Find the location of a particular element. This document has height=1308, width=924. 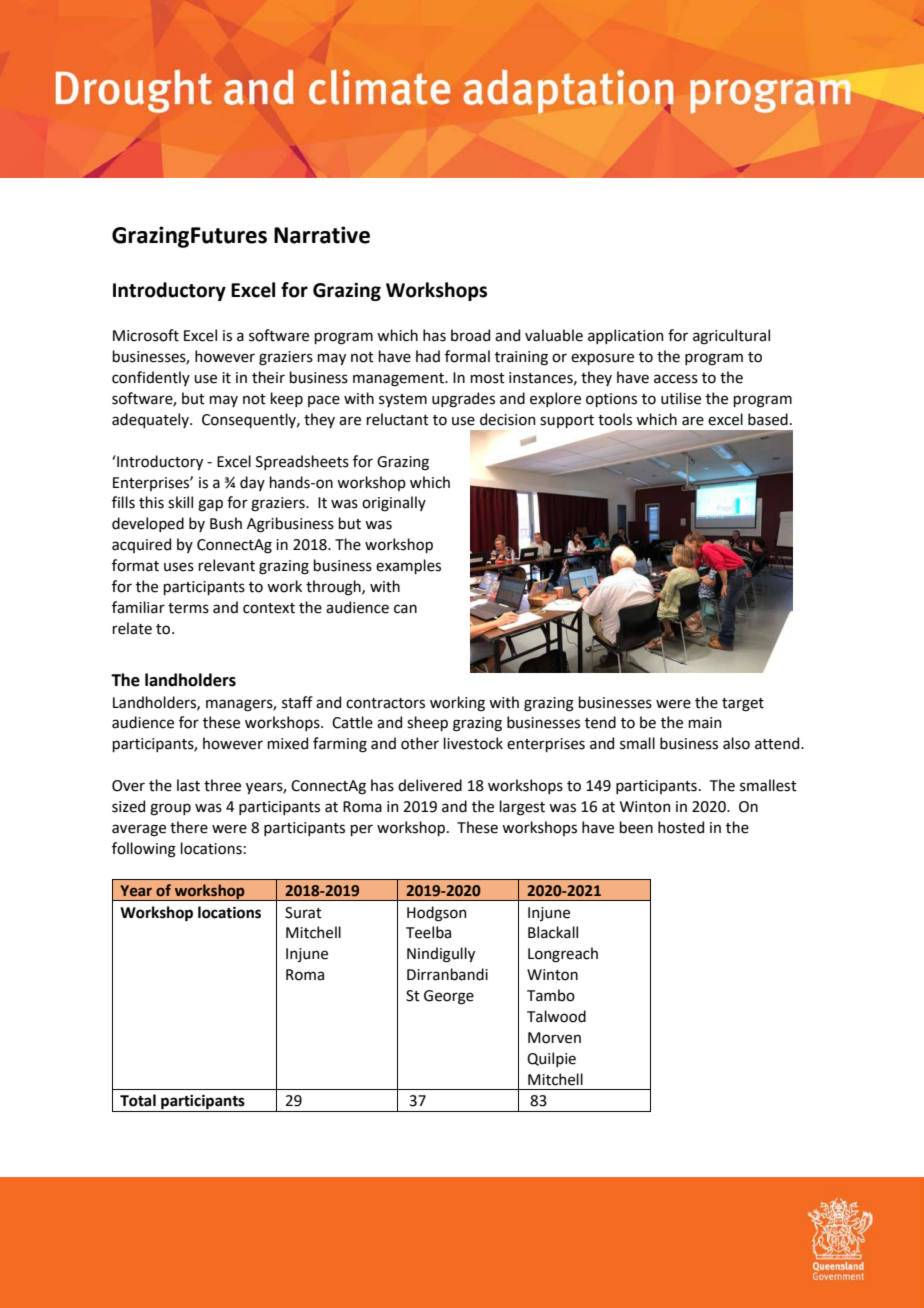

George is located at coordinates (449, 997).
